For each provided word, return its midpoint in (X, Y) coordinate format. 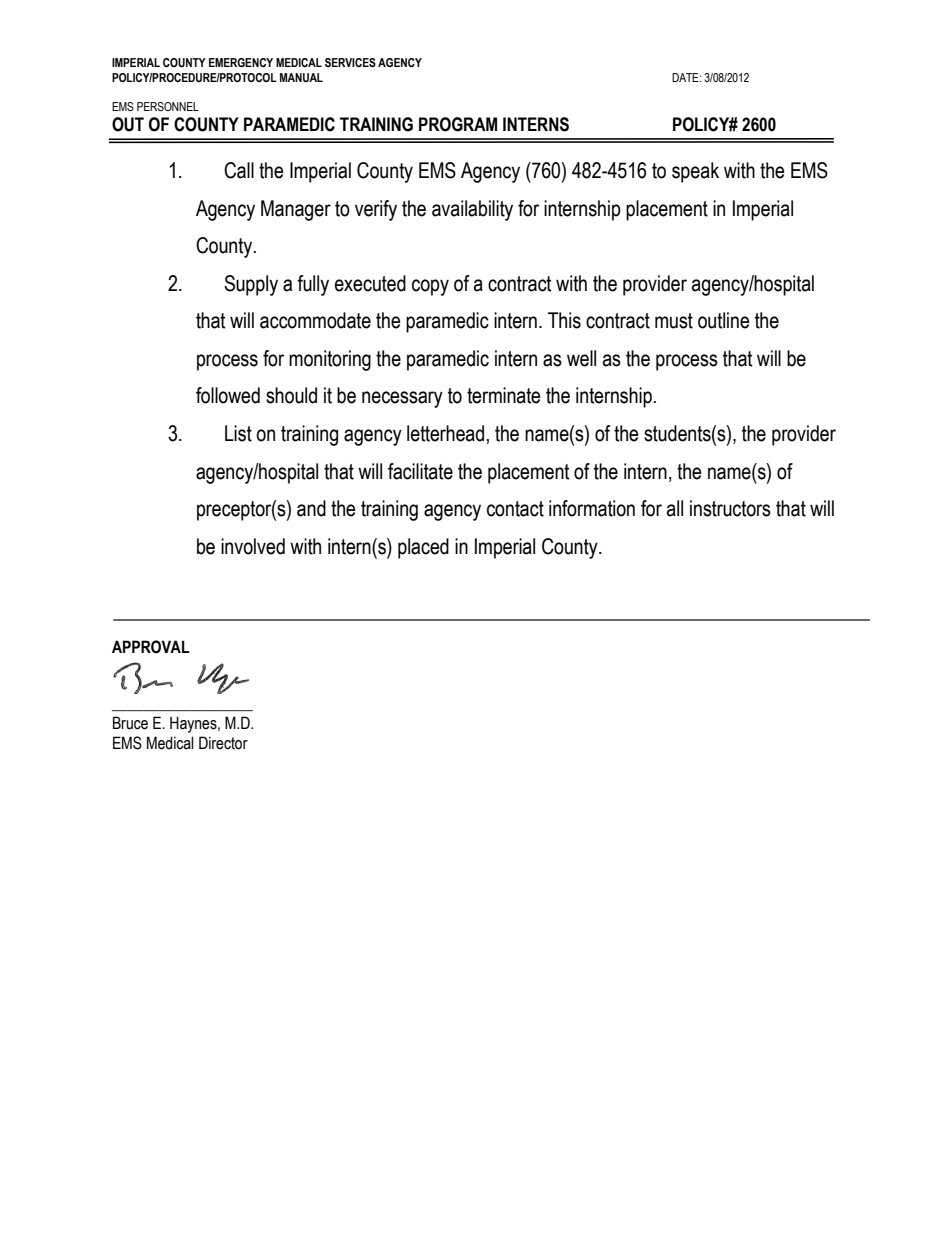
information (592, 508)
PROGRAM (458, 124)
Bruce (130, 723)
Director (223, 743)
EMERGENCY (241, 62)
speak (695, 172)
